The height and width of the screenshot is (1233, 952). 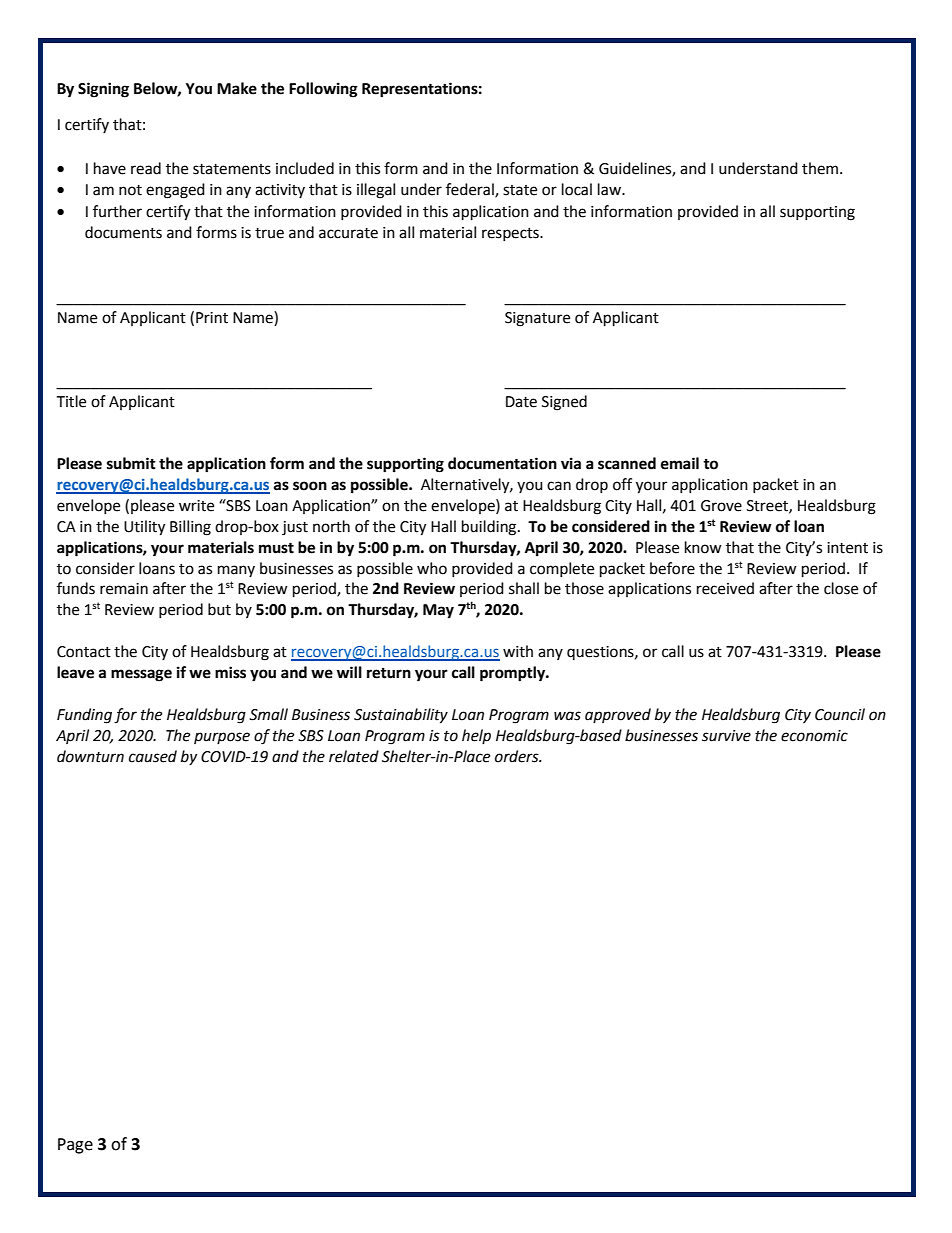 I want to click on related, so click(x=354, y=756).
